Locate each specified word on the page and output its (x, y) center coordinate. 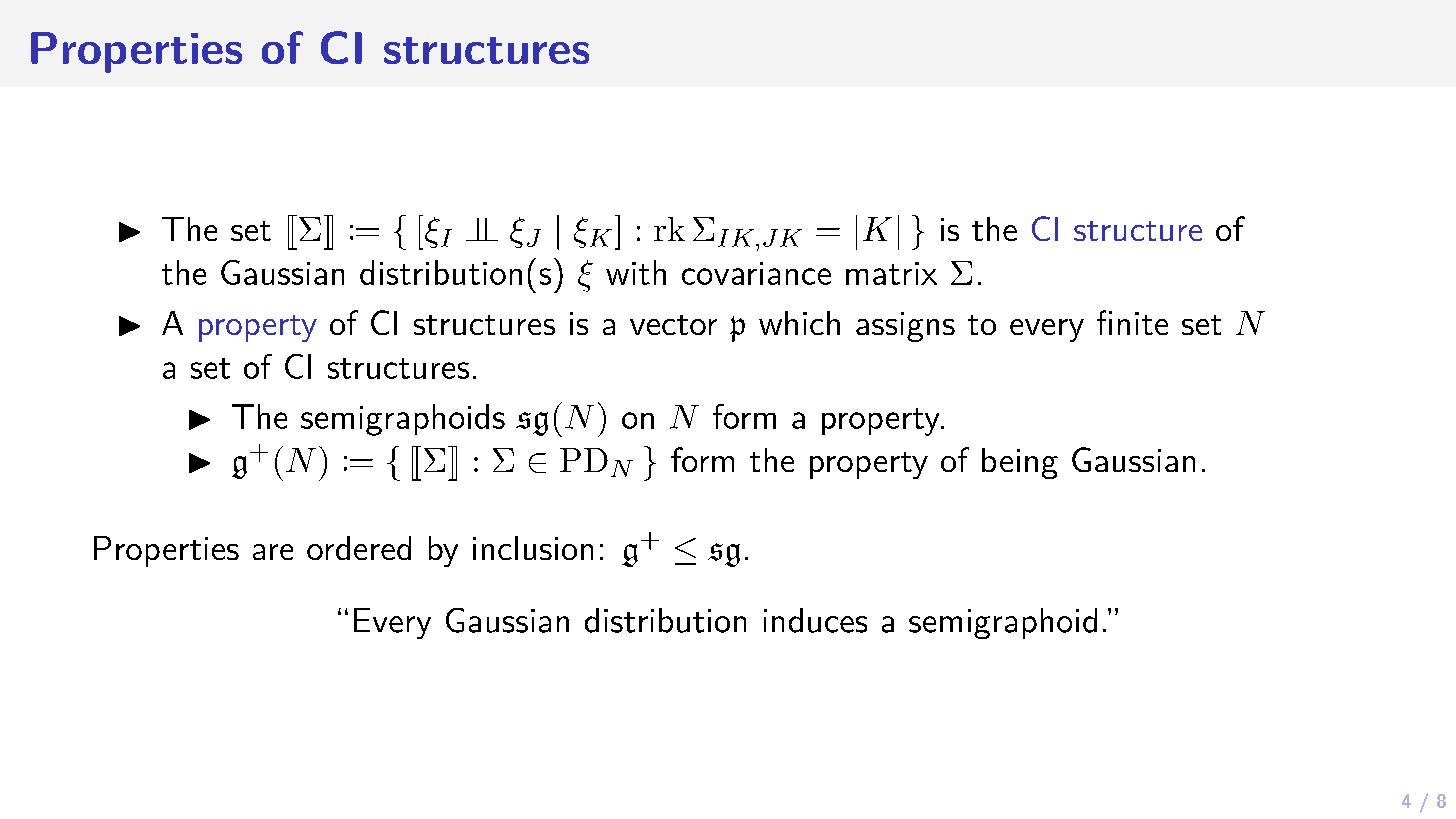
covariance (756, 273)
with (636, 272)
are (273, 552)
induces (815, 620)
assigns (905, 327)
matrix (891, 273)
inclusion (533, 548)
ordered (359, 548)
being (1020, 463)
